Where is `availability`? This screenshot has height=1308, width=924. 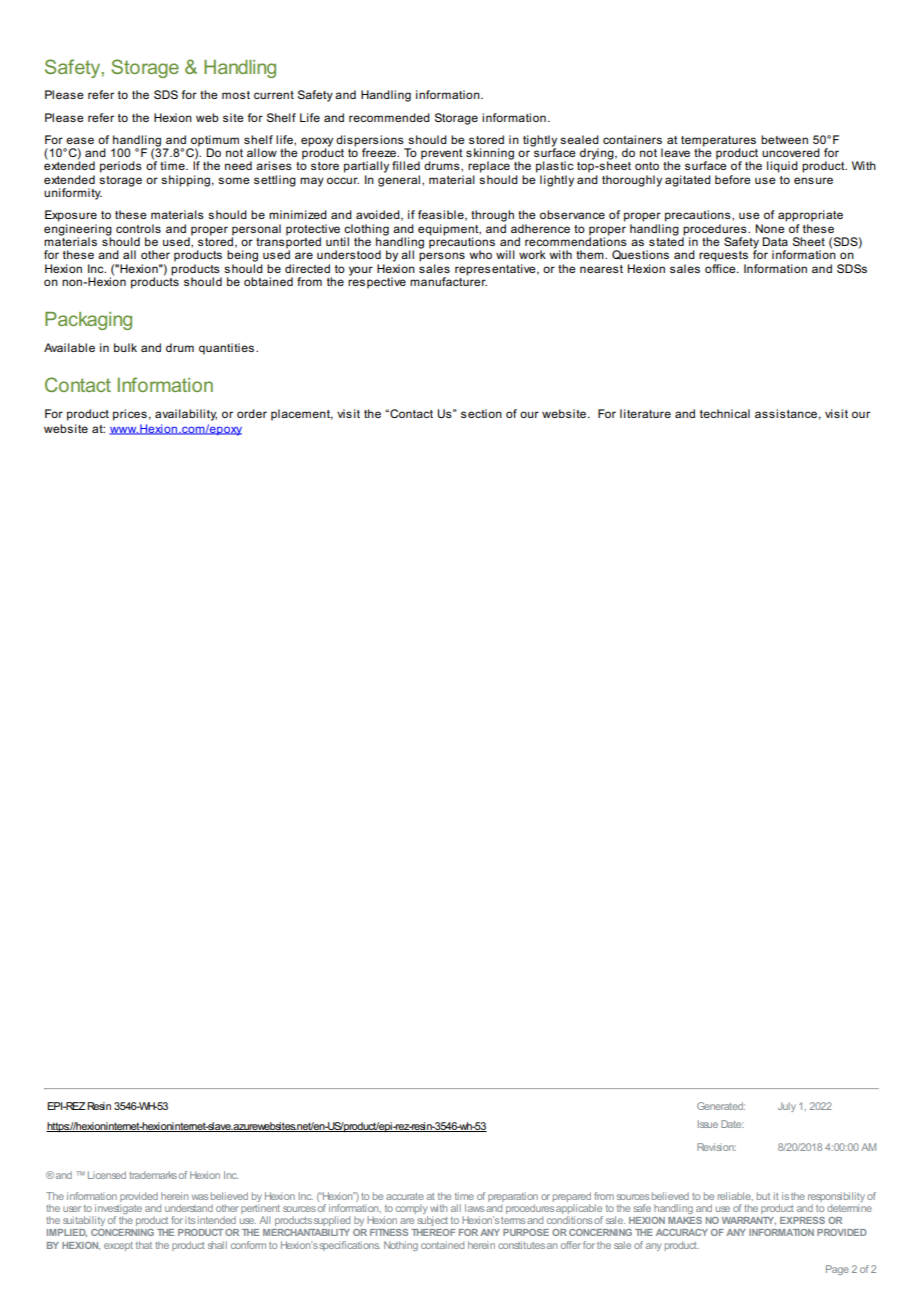
availability is located at coordinates (186, 415).
